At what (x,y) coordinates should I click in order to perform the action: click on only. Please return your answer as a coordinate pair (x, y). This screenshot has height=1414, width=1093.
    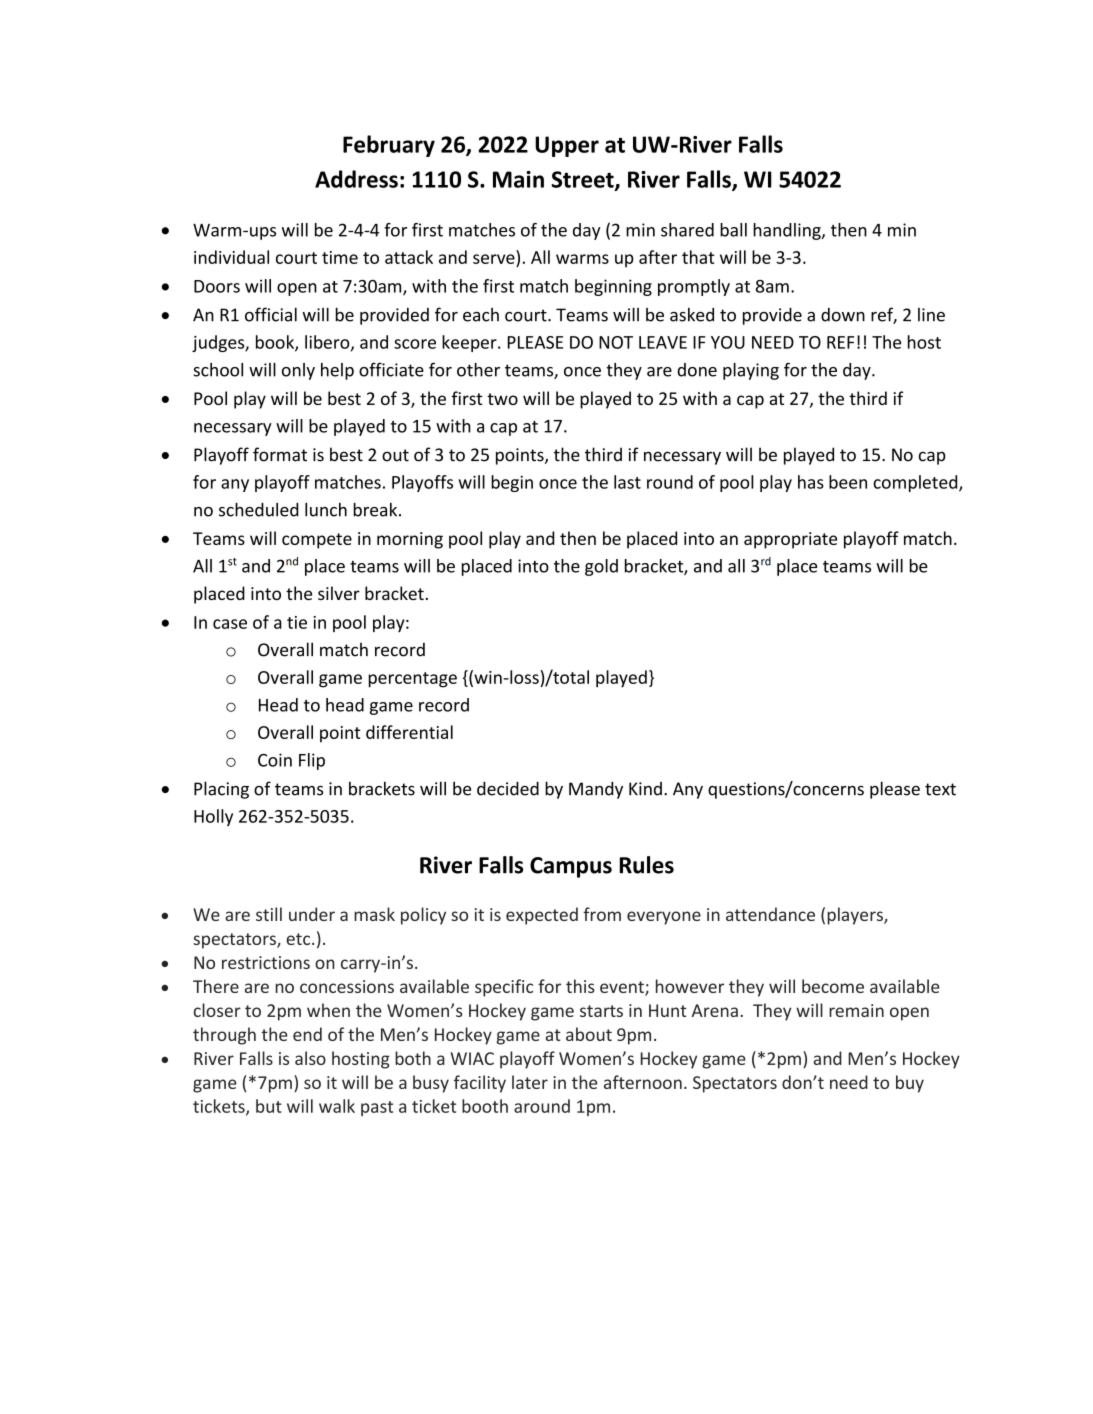
    Looking at the image, I should click on (298, 371).
